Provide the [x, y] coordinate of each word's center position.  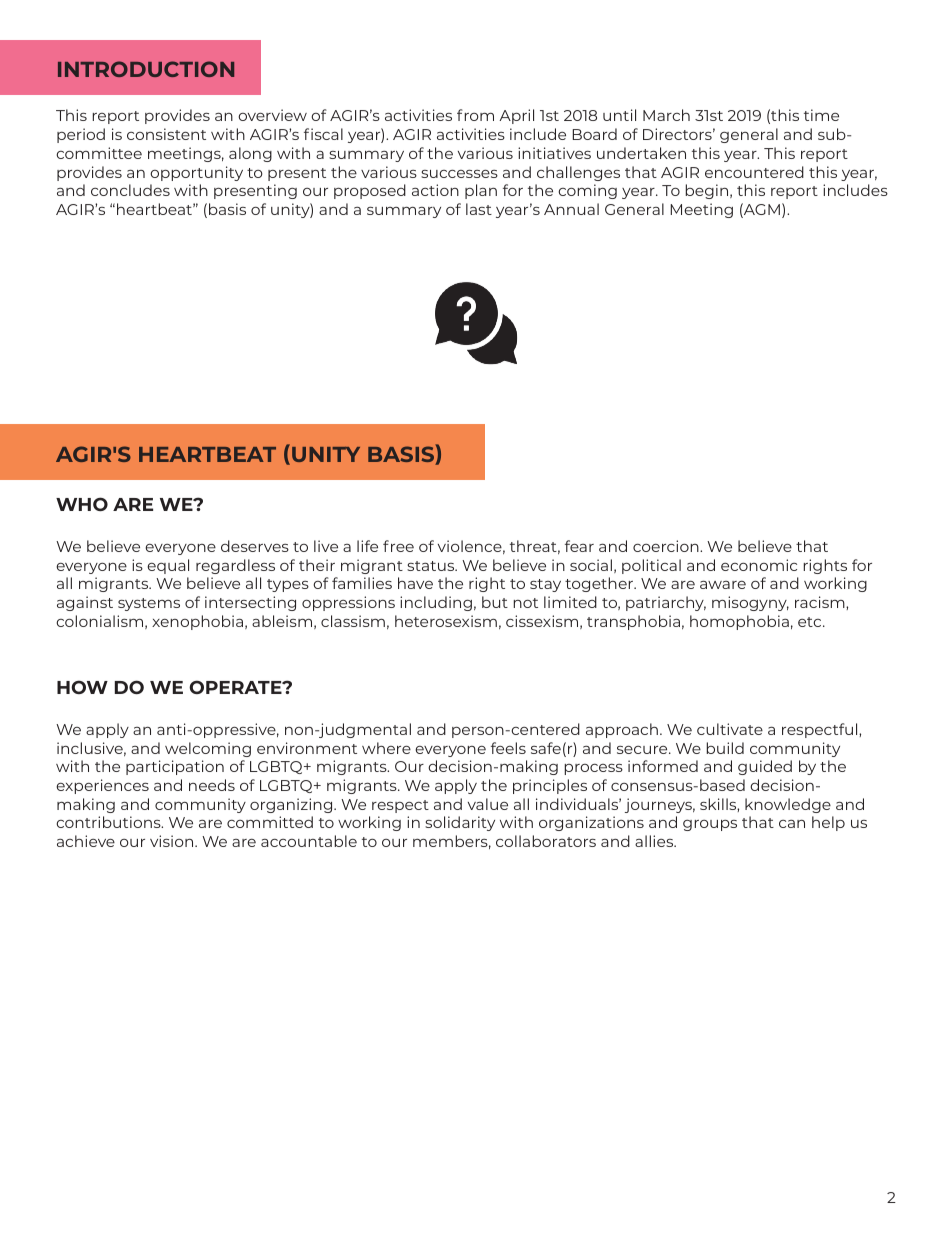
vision [173, 841]
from [475, 115]
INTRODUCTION [146, 69]
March [666, 115]
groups [710, 825]
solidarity [460, 823]
